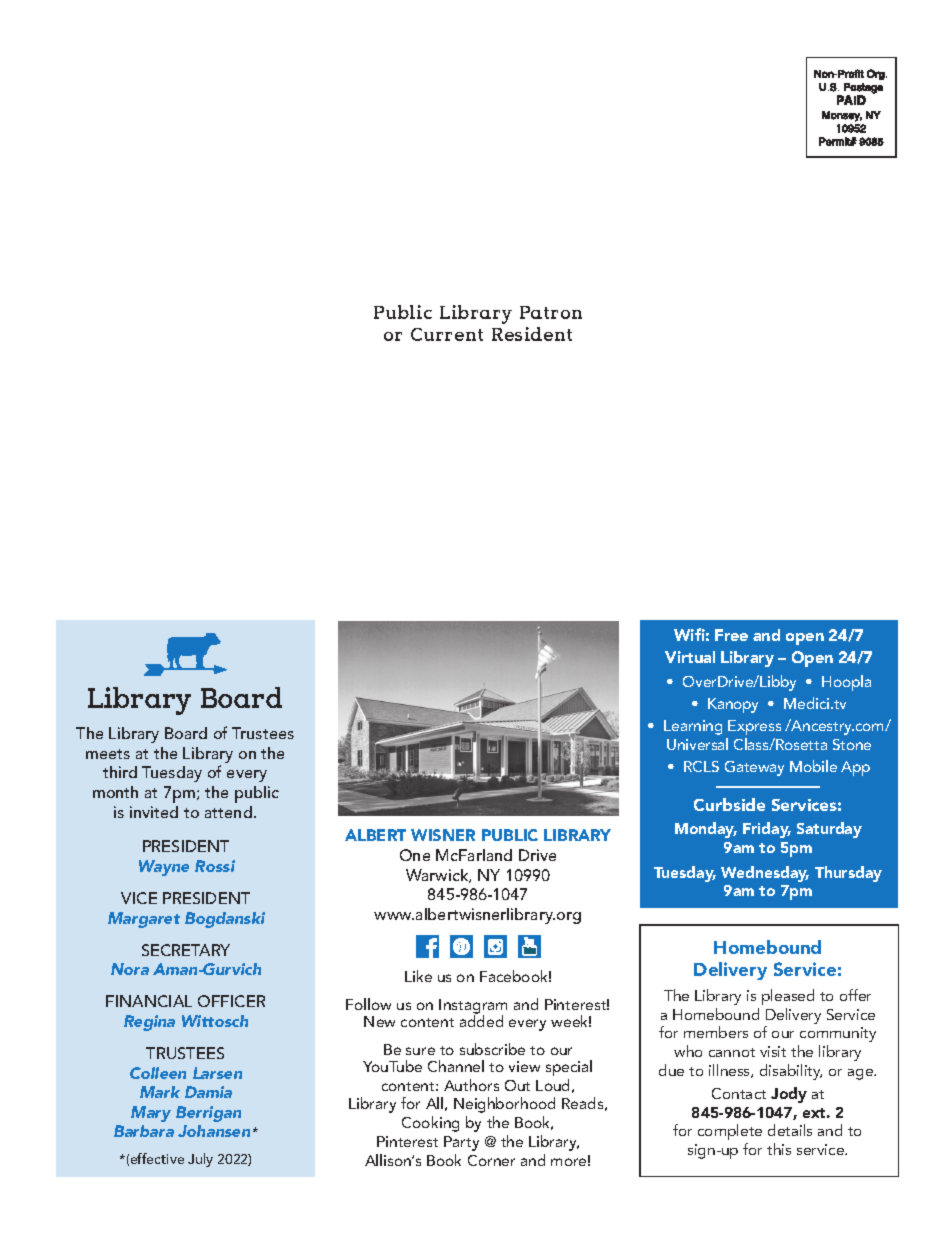 The width and height of the page is (952, 1233). I want to click on Patron, so click(551, 312).
